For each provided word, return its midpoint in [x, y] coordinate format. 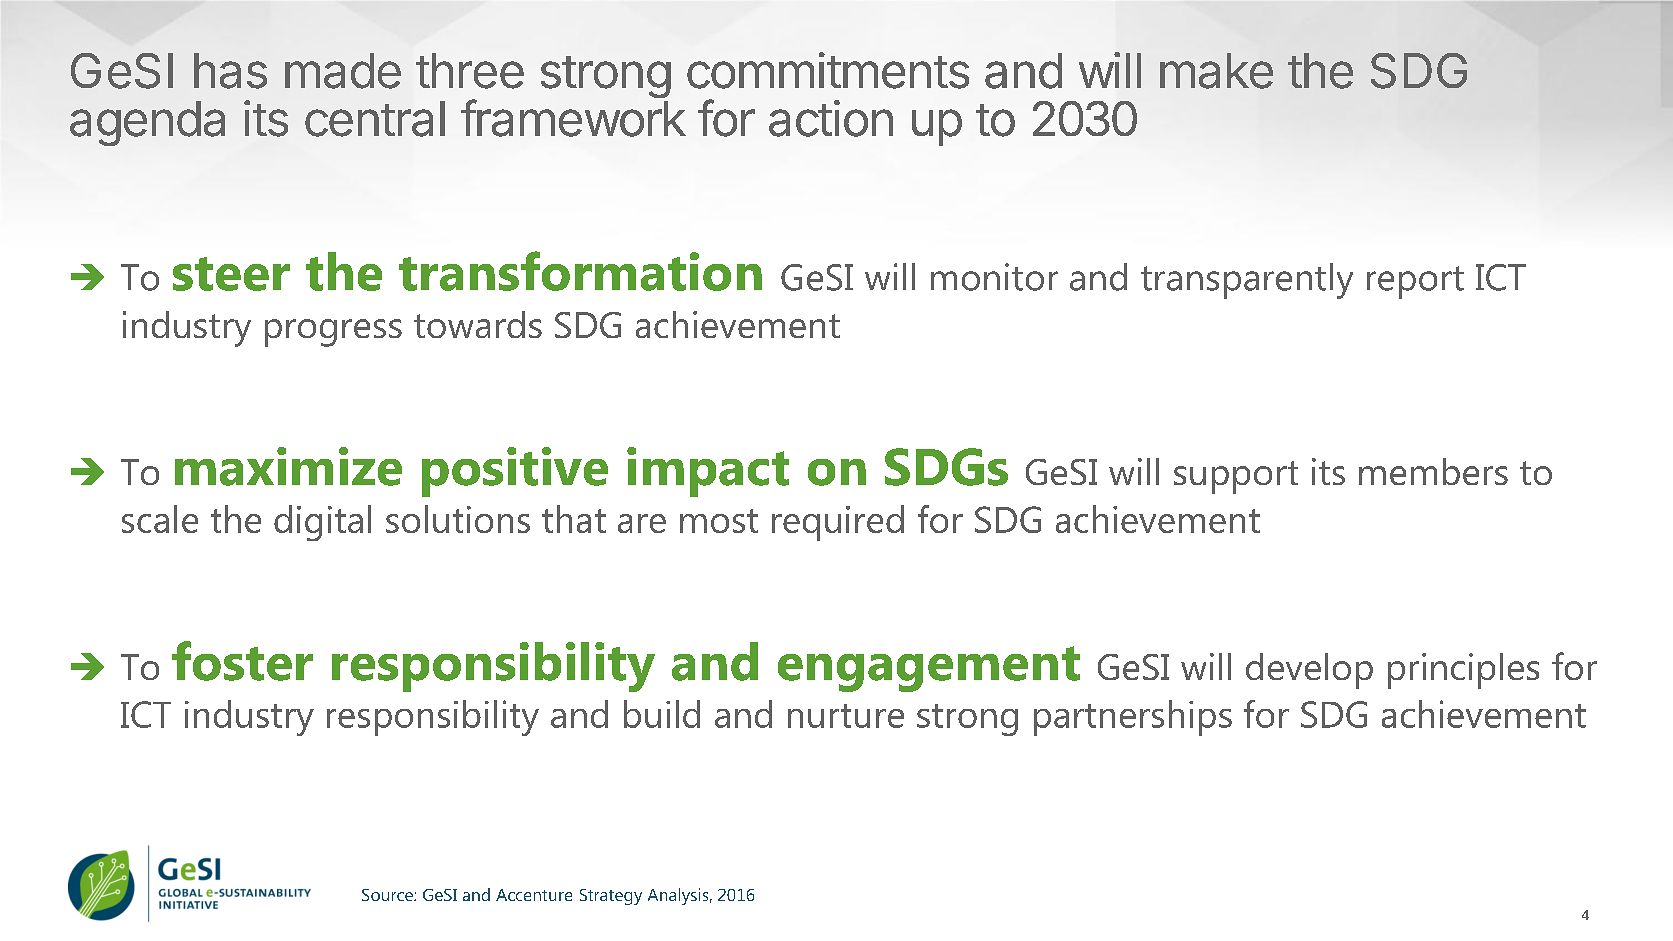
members [1433, 471]
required [838, 523]
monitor [994, 277]
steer [231, 274]
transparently [1247, 281]
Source [388, 895]
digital [322, 523]
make [1216, 71]
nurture [846, 716]
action [831, 118]
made [343, 71]
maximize [288, 466]
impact [708, 472]
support [1236, 477]
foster [242, 661]
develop [1309, 671]
